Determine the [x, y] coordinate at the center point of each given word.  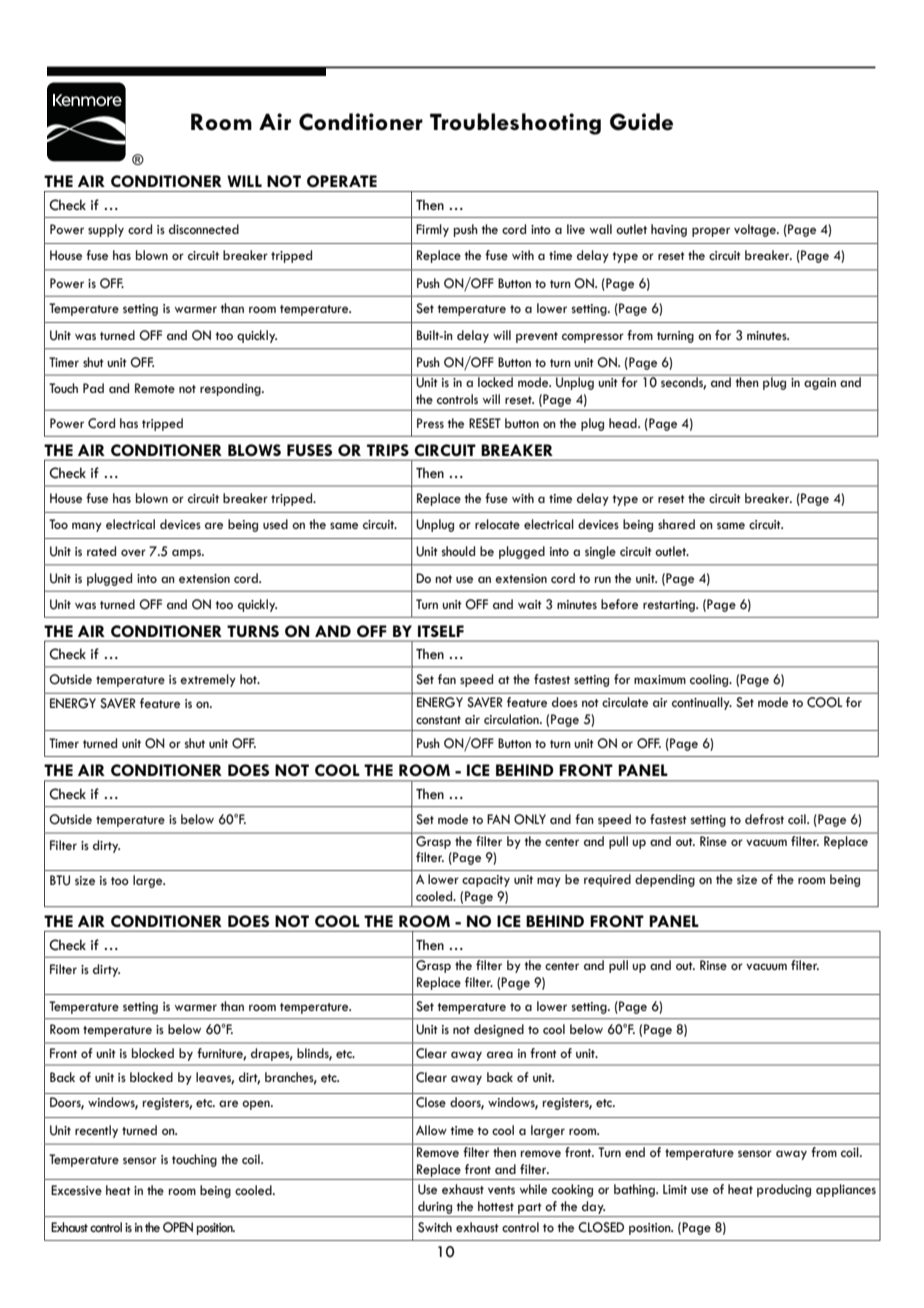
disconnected [204, 229]
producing [784, 1190]
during [435, 1207]
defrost [764, 819]
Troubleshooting [515, 124]
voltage [756, 230]
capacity [486, 881]
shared [676, 524]
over [133, 552]
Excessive [76, 1190]
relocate [497, 524]
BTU [60, 880]
